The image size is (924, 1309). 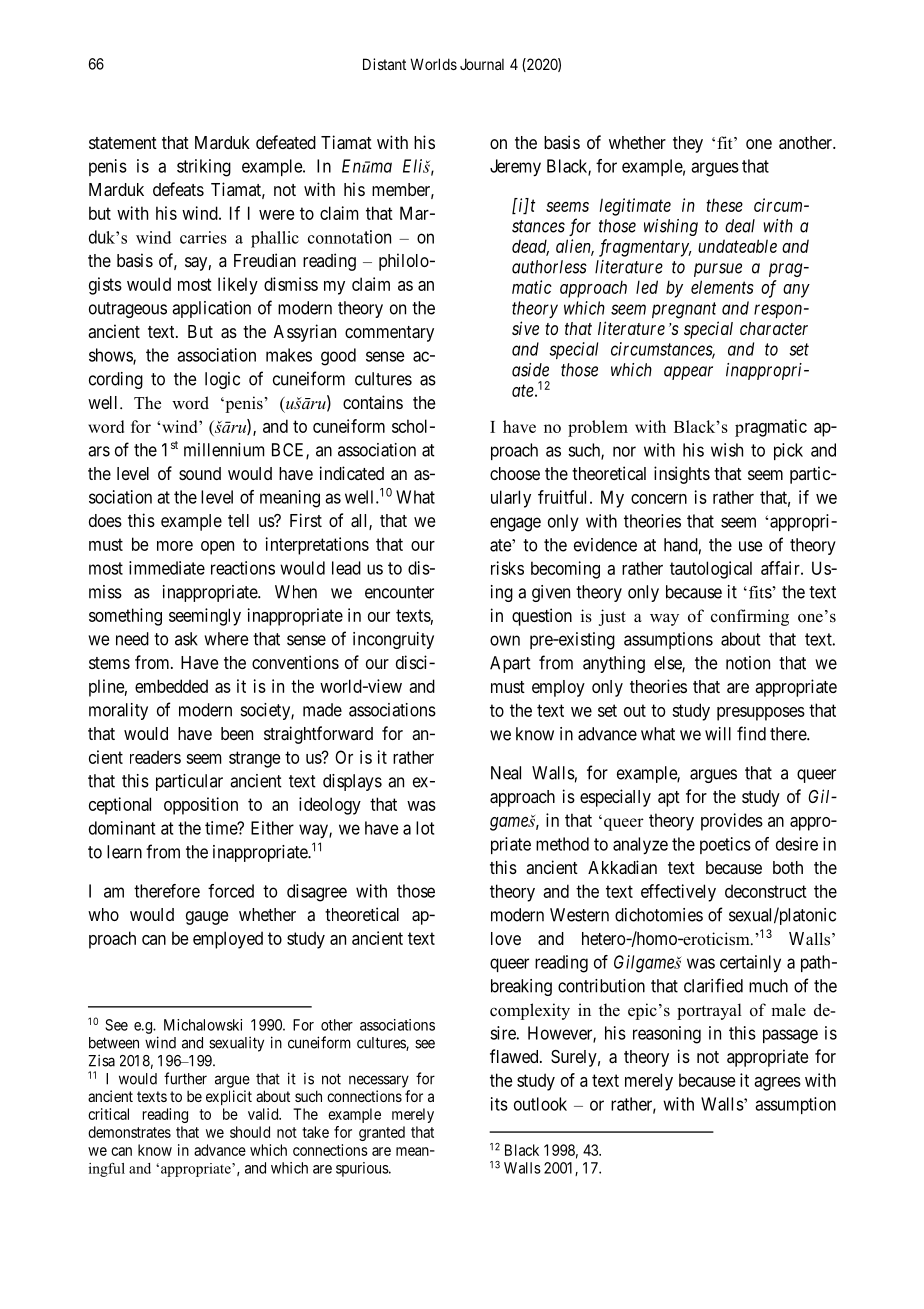 I want to click on commentary, so click(x=389, y=334).
